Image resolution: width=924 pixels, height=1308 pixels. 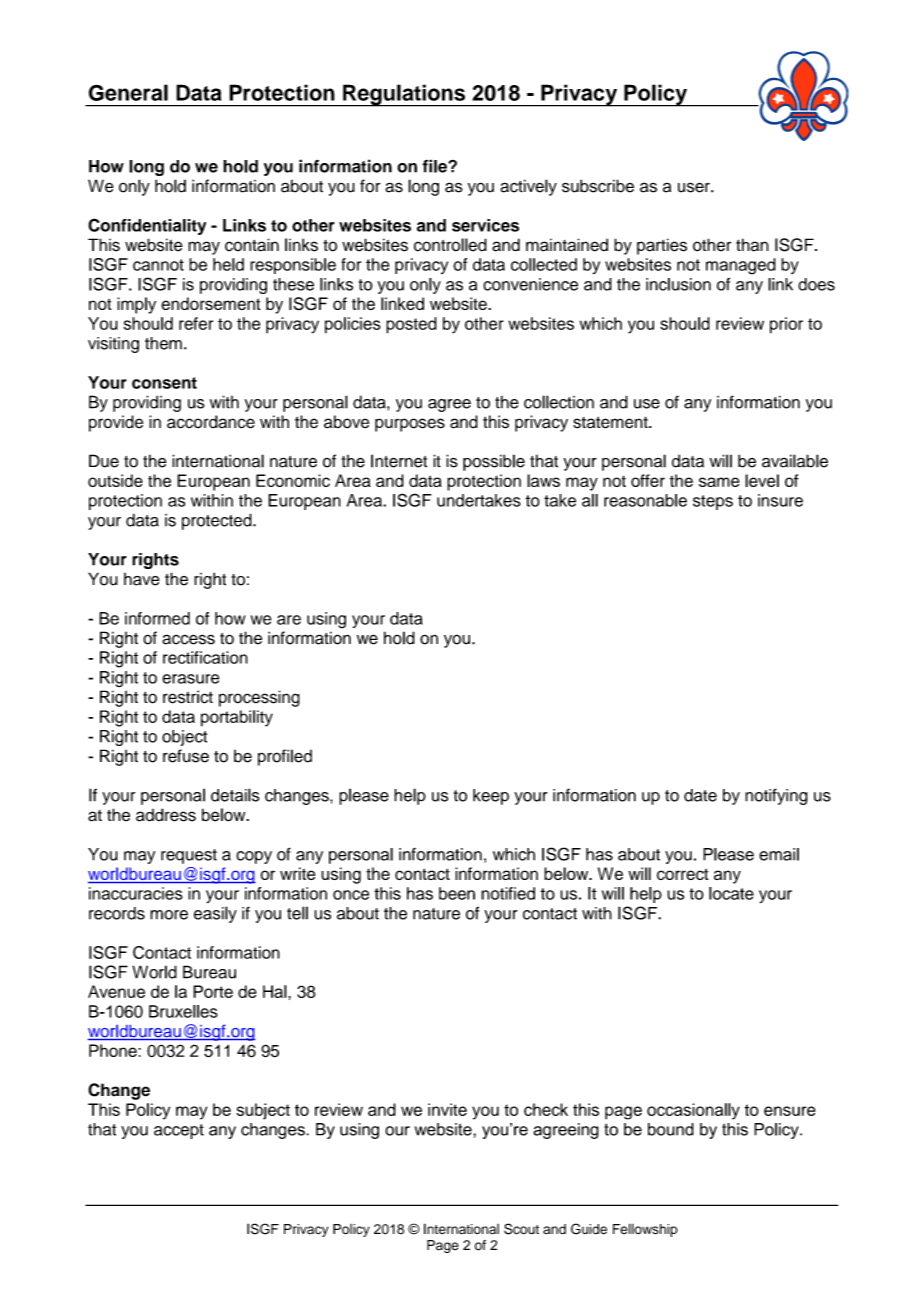 What do you see at coordinates (491, 797) in the screenshot?
I see `keep` at bounding box center [491, 797].
